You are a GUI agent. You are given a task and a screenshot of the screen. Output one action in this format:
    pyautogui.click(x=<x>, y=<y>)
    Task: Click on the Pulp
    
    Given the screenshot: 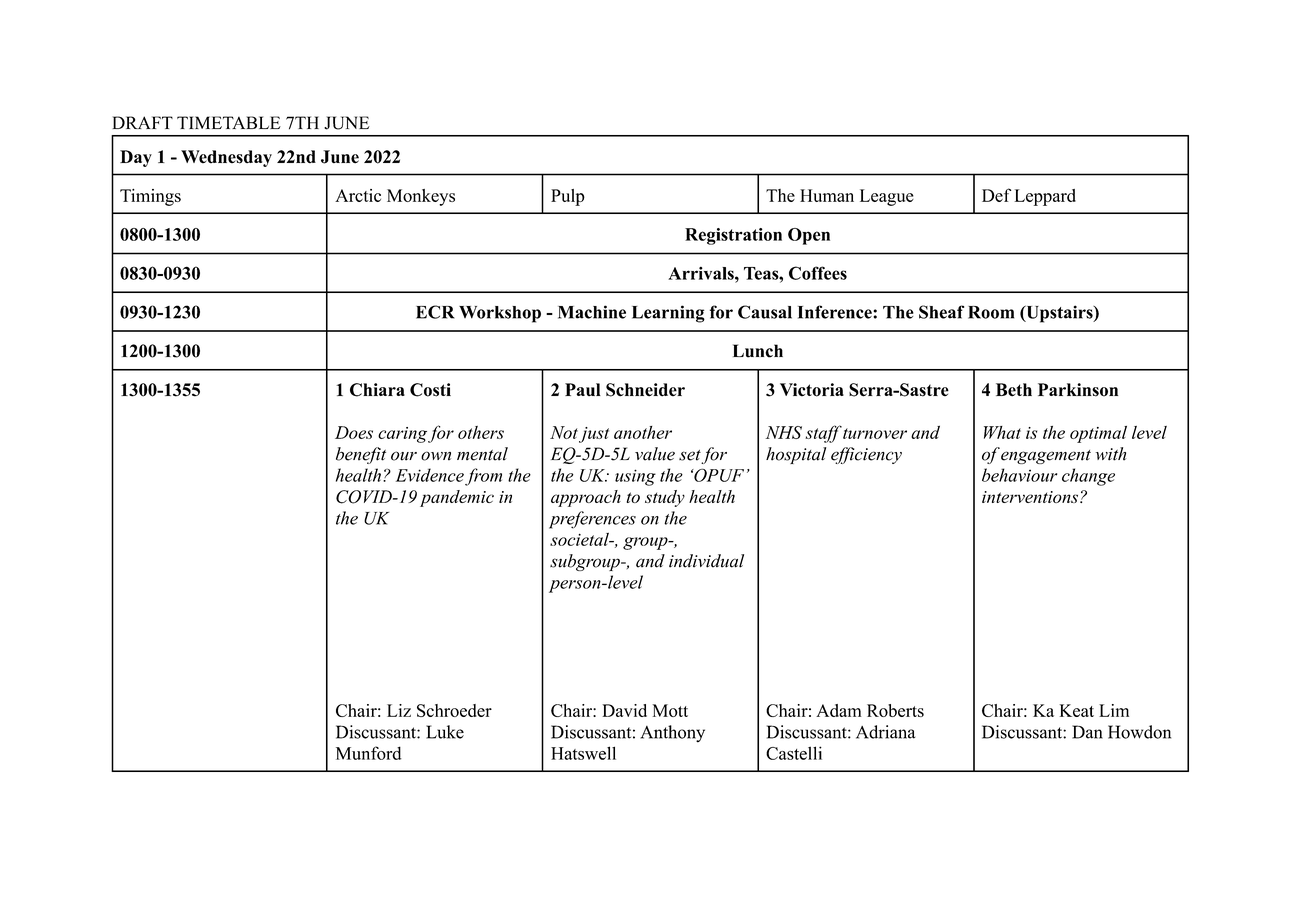 What is the action you would take?
    pyautogui.click(x=568, y=197)
